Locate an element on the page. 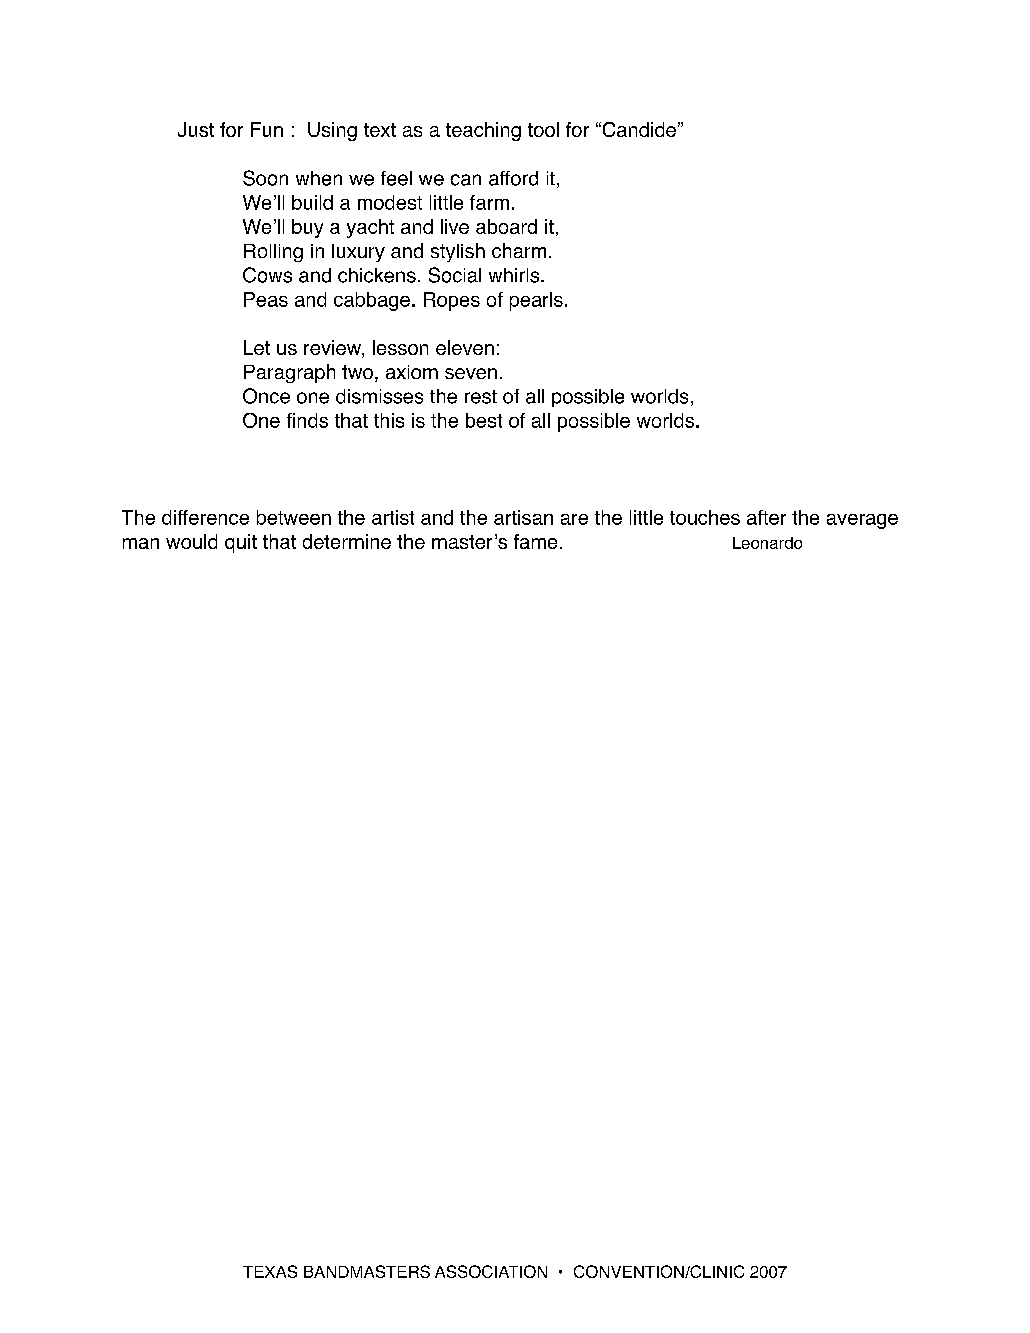  fame is located at coordinates (535, 541).
